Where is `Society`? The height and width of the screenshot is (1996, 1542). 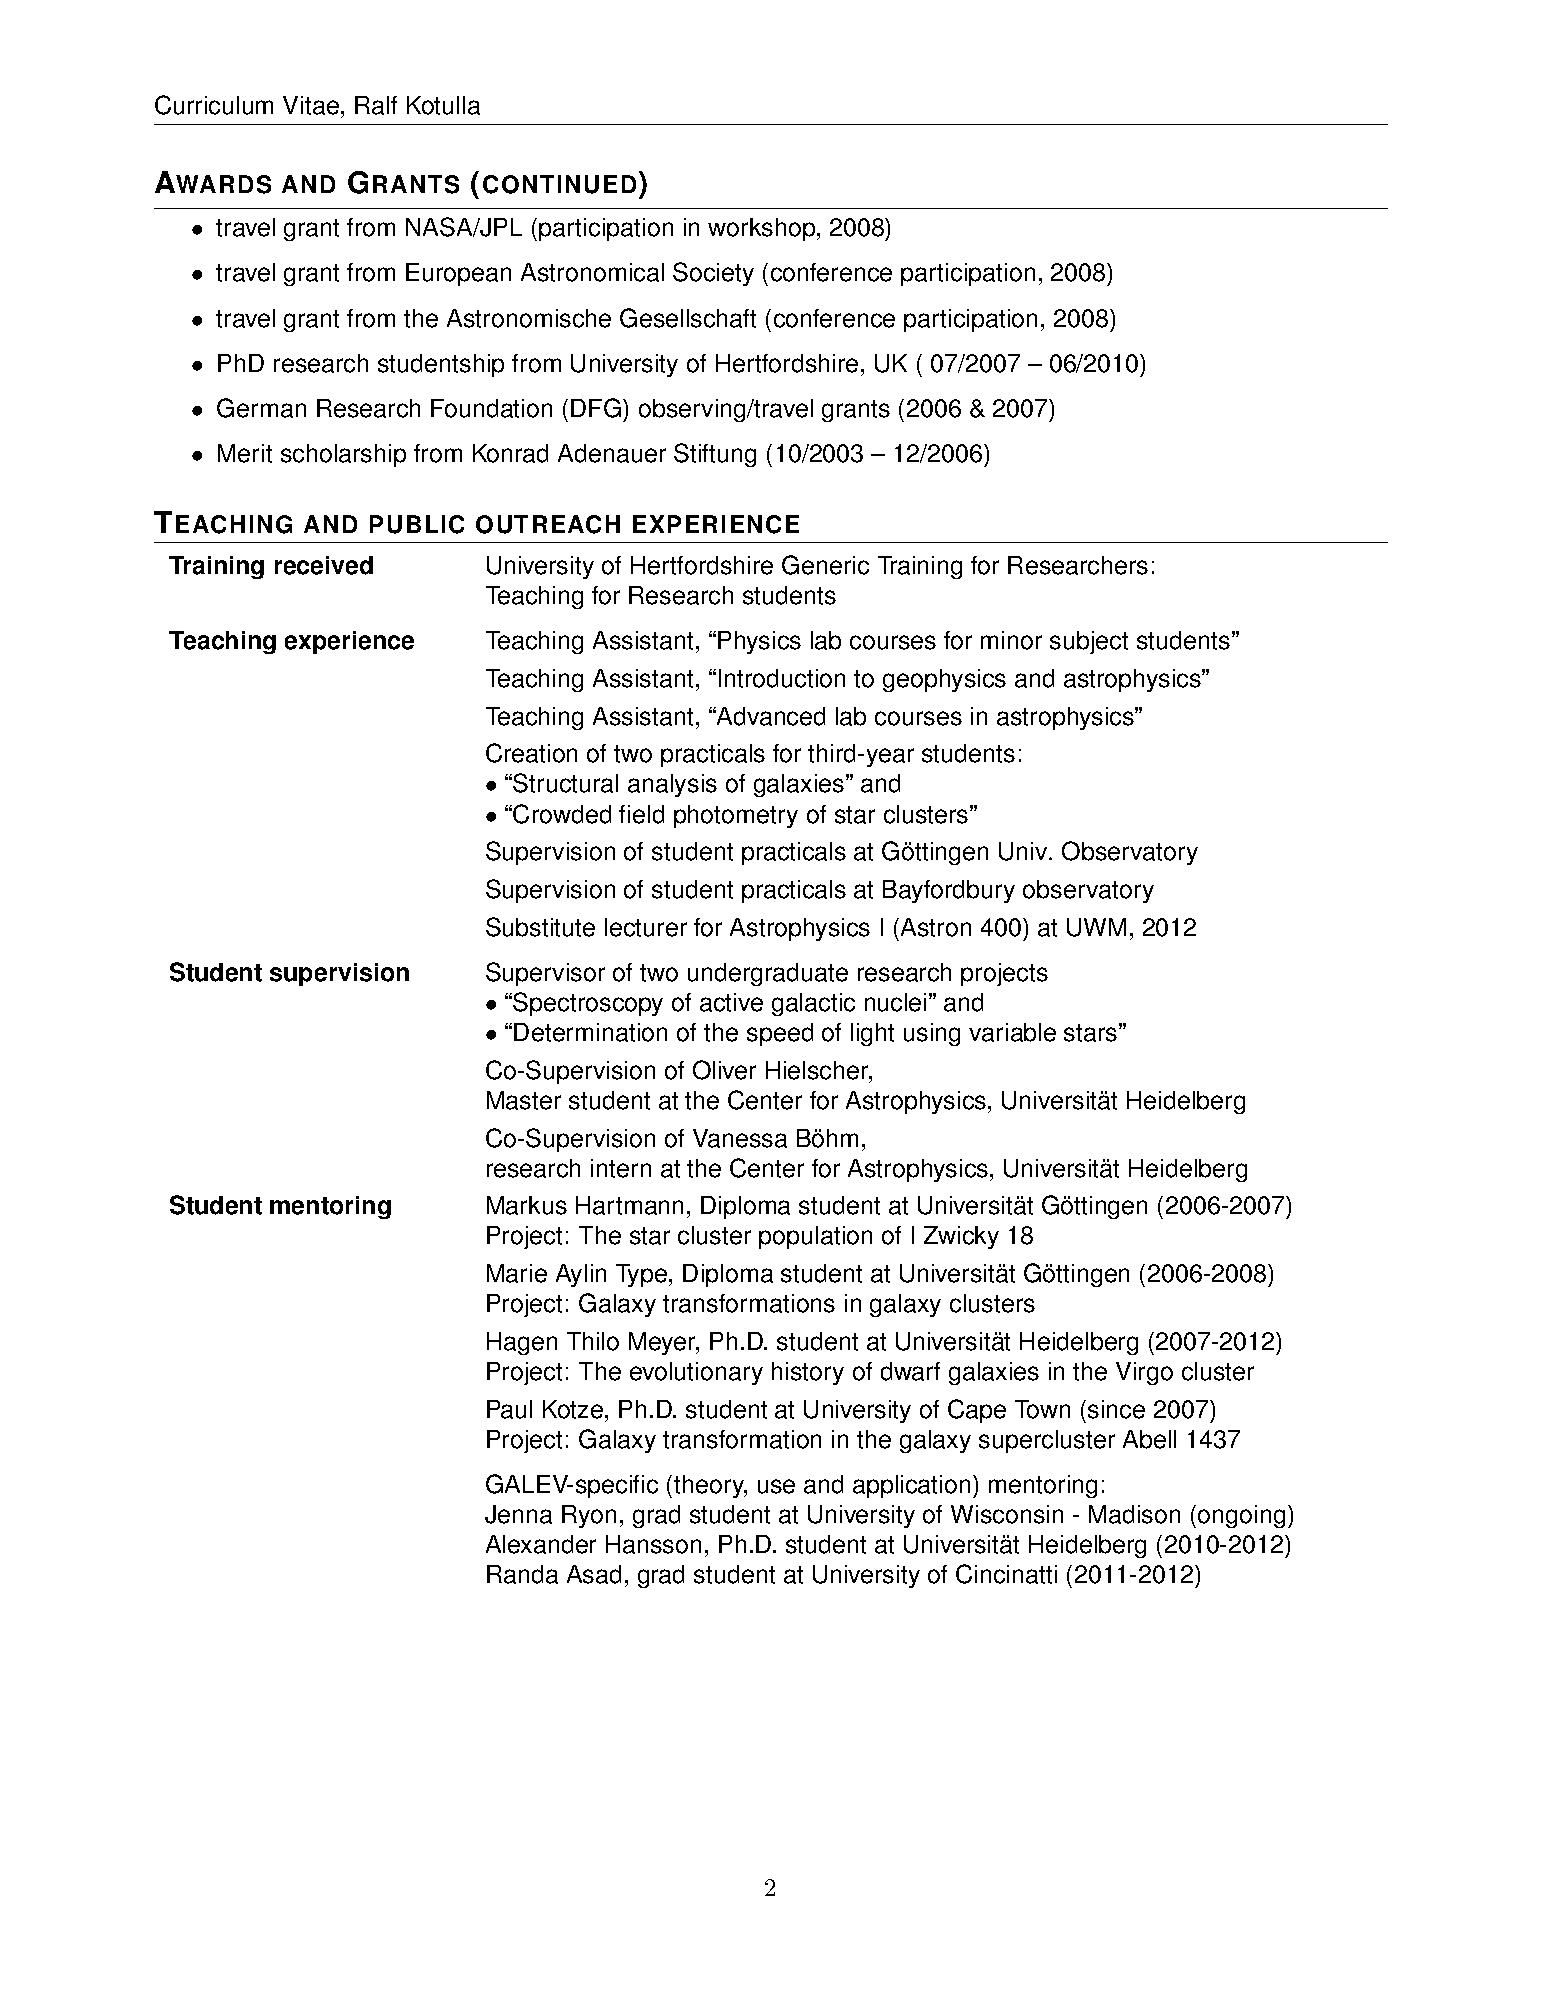 Society is located at coordinates (713, 274).
